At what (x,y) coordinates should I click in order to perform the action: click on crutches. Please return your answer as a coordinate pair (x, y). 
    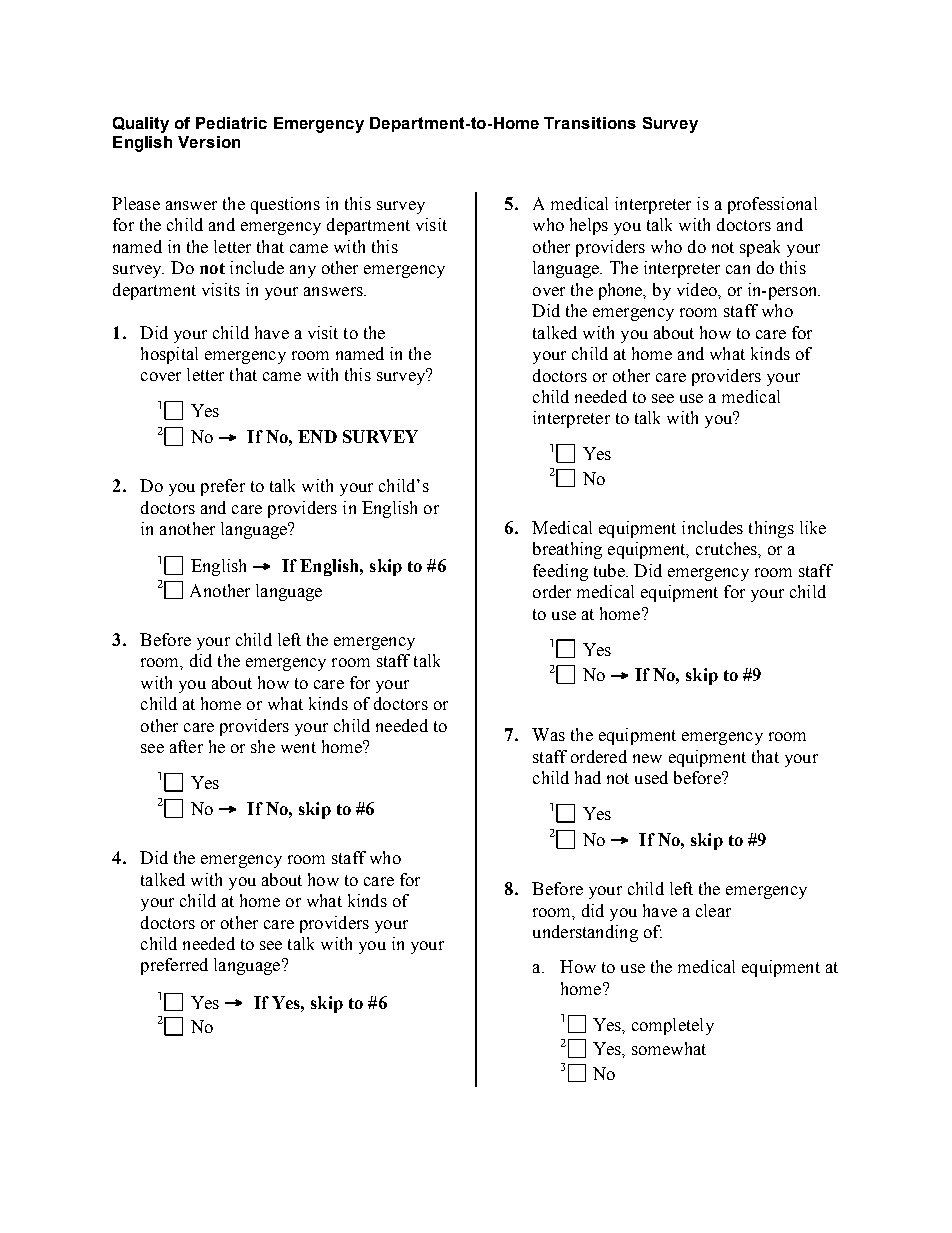
    Looking at the image, I should click on (727, 548).
